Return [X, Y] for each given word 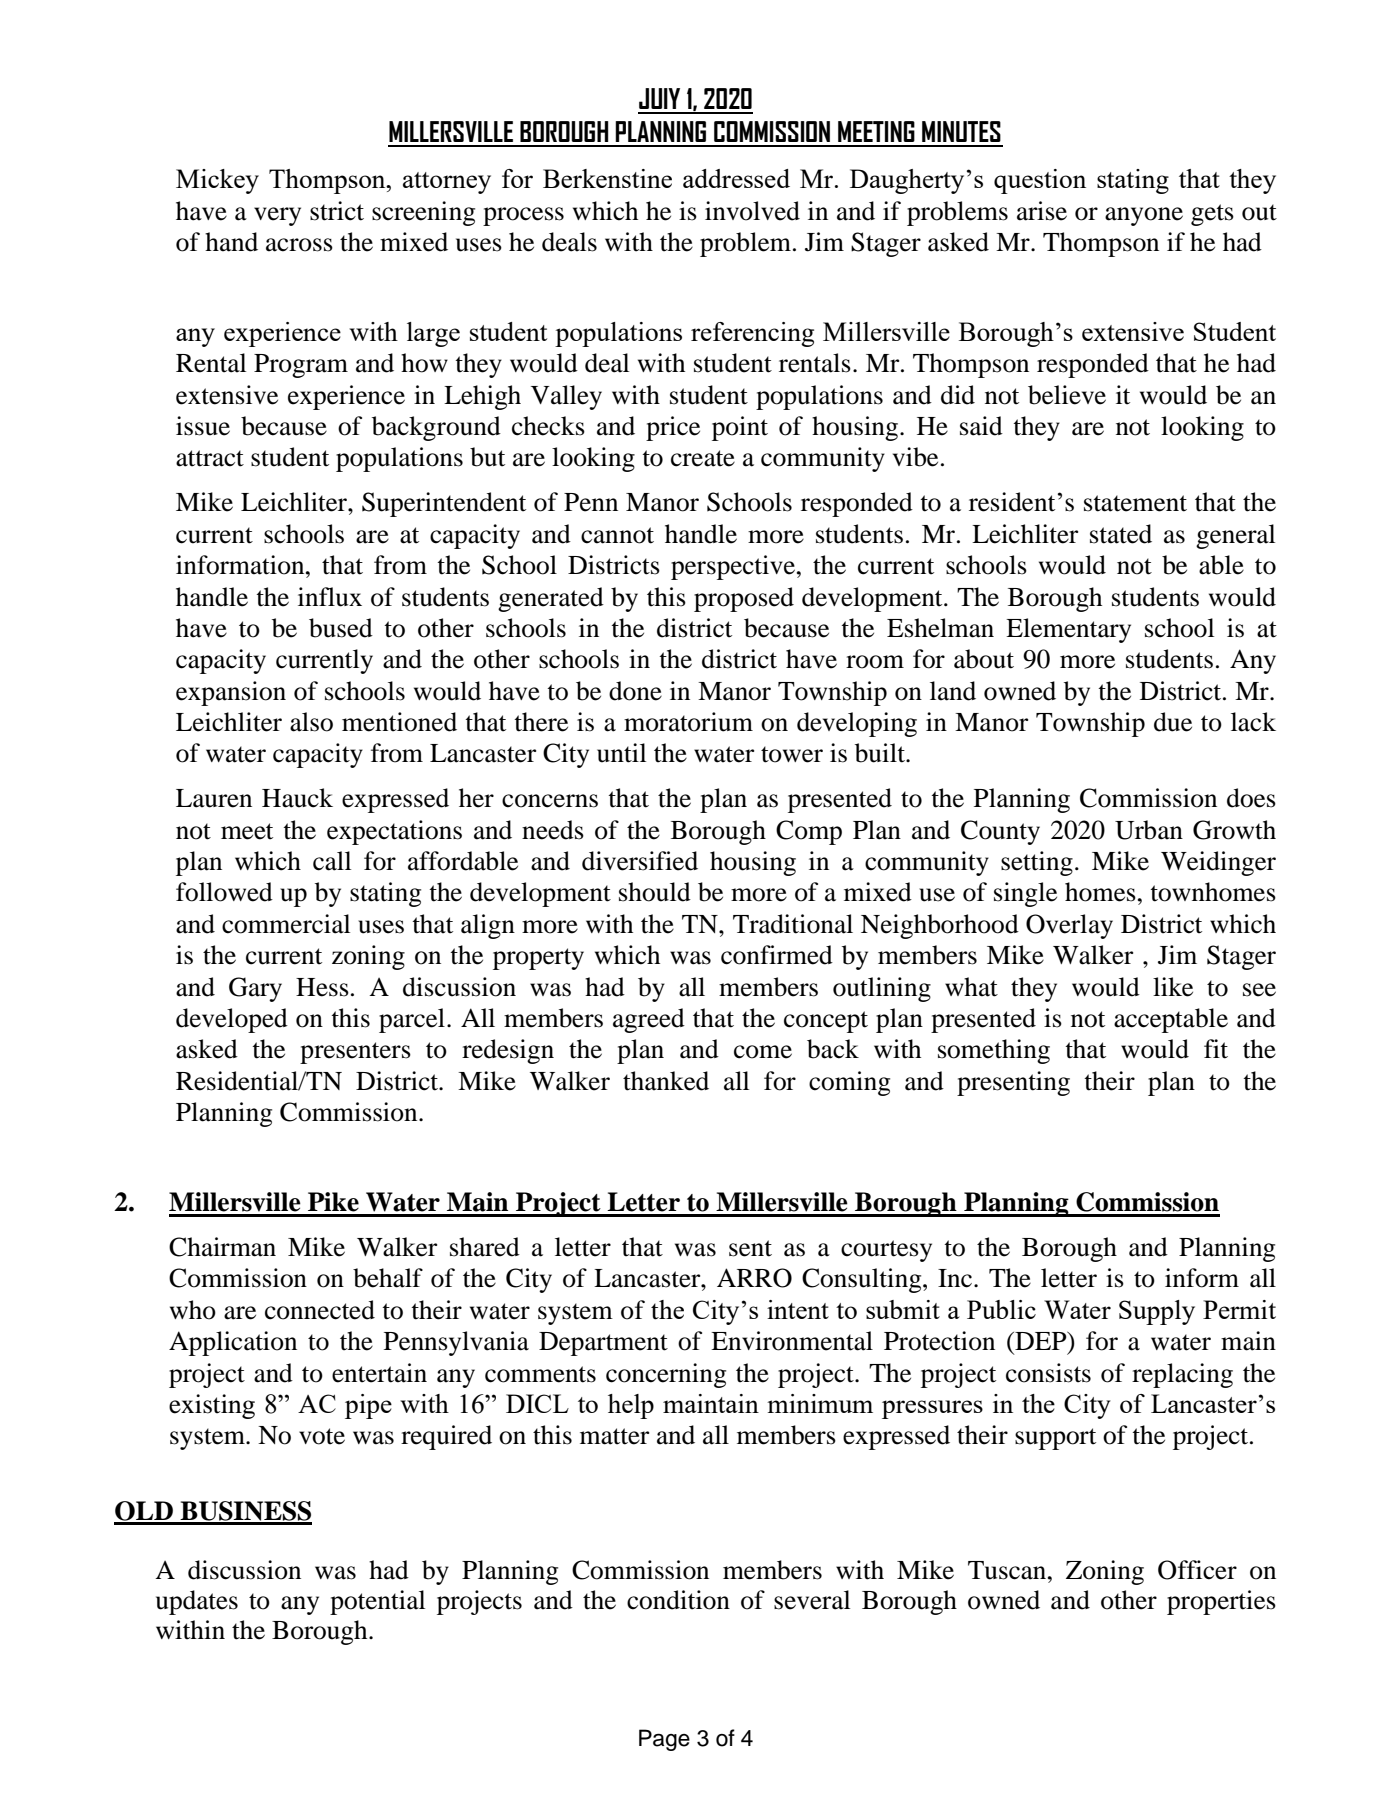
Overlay [1069, 926]
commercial [286, 924]
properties [1221, 1602]
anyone [1144, 216]
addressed [736, 178]
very [277, 216]
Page [664, 1740]
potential [377, 1602]
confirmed [777, 955]
